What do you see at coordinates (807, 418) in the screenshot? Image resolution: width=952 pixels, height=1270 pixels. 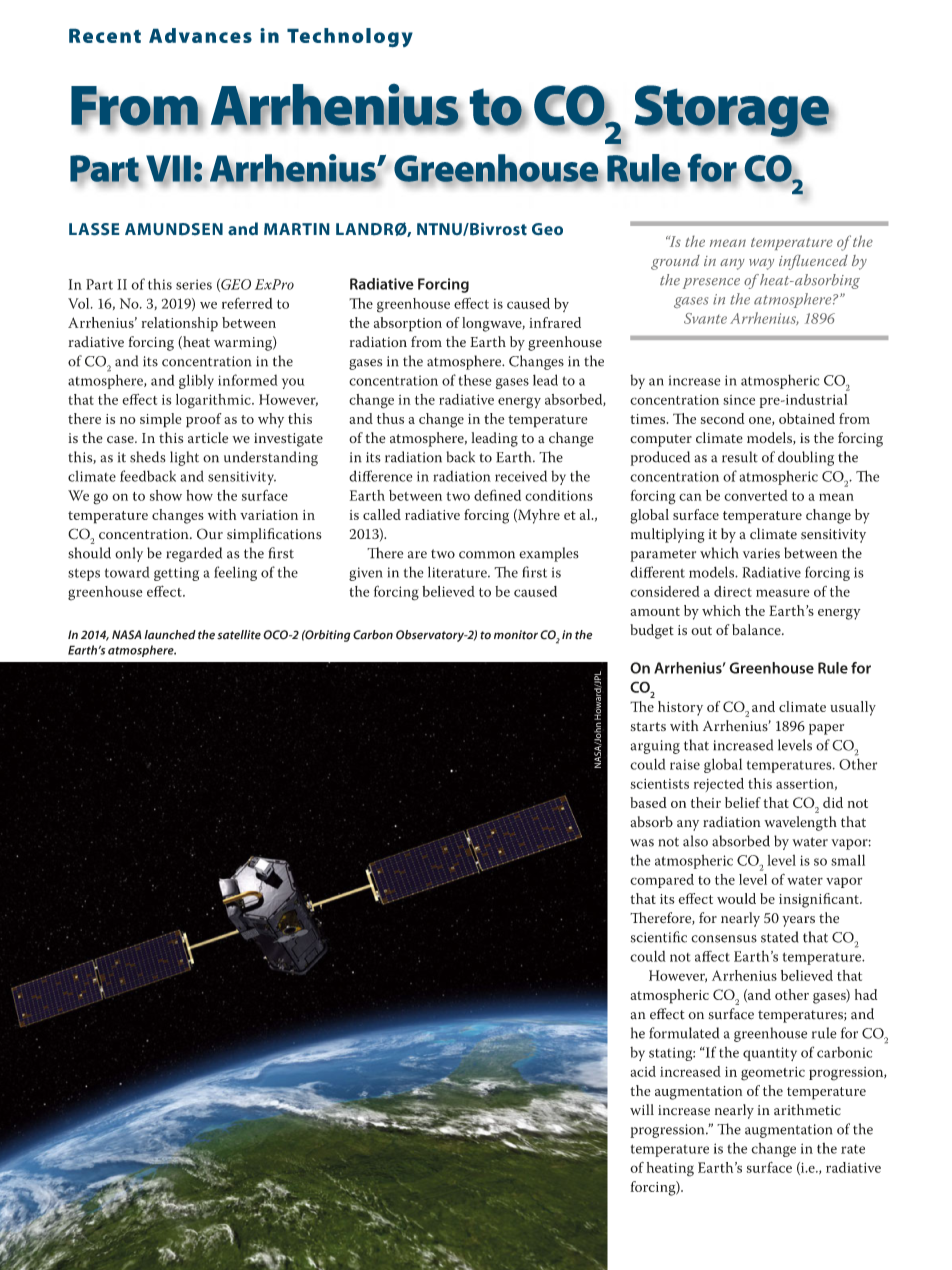 I see `obtained` at bounding box center [807, 418].
